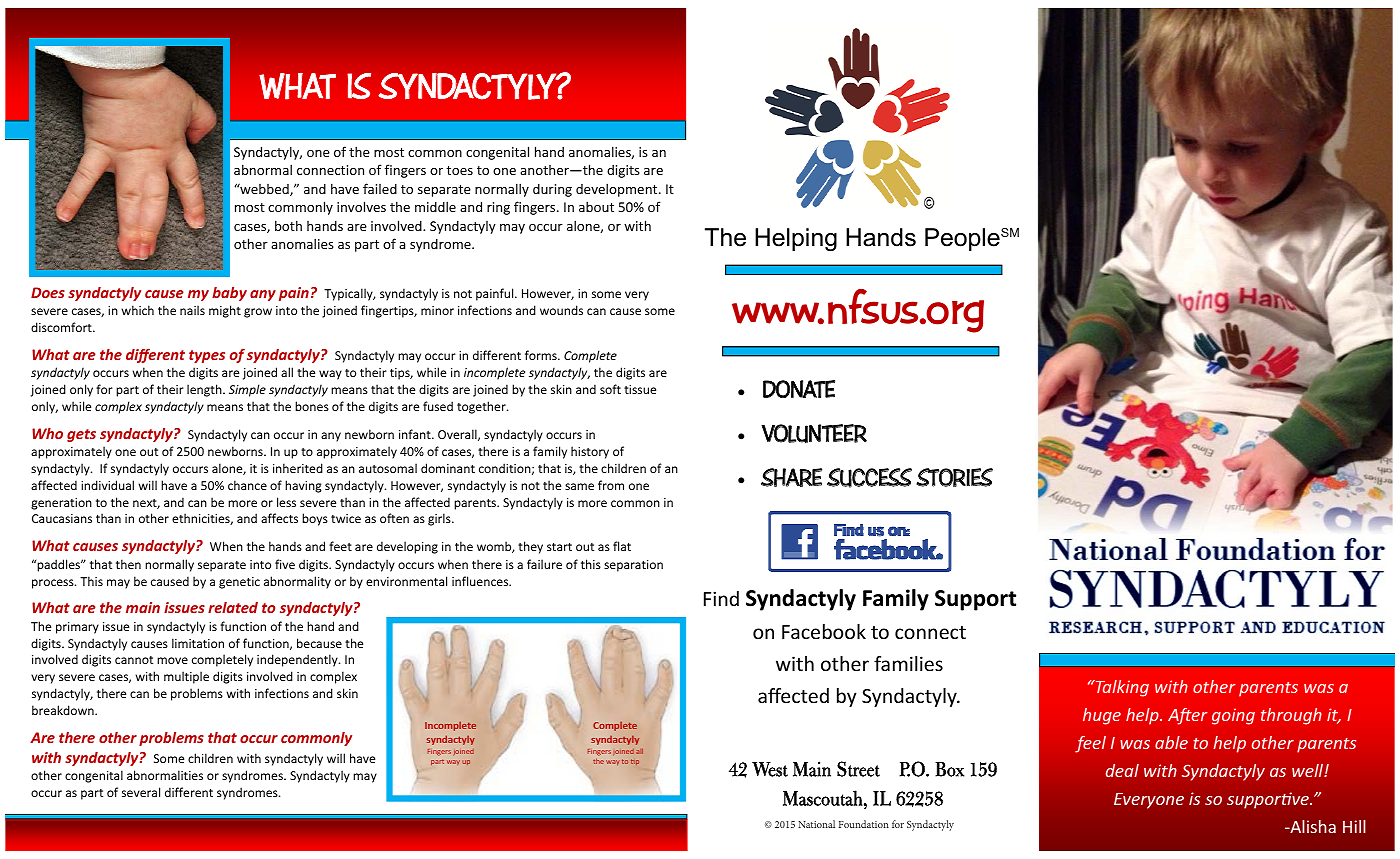 This document has width=1400, height=859. What do you see at coordinates (954, 477) in the document?
I see `STORIES` at bounding box center [954, 477].
